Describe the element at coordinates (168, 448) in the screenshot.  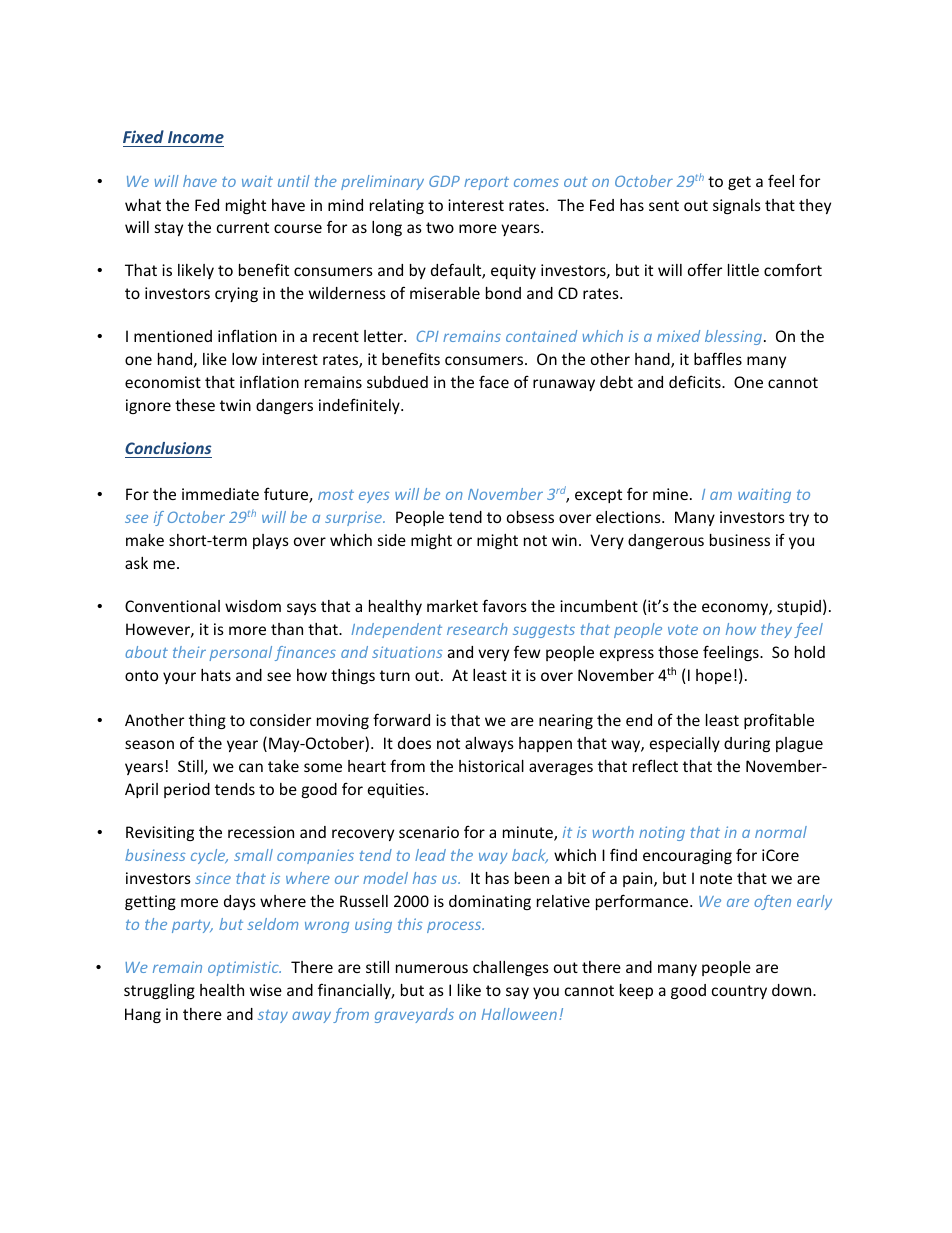
I see `Conclusions` at that location.
